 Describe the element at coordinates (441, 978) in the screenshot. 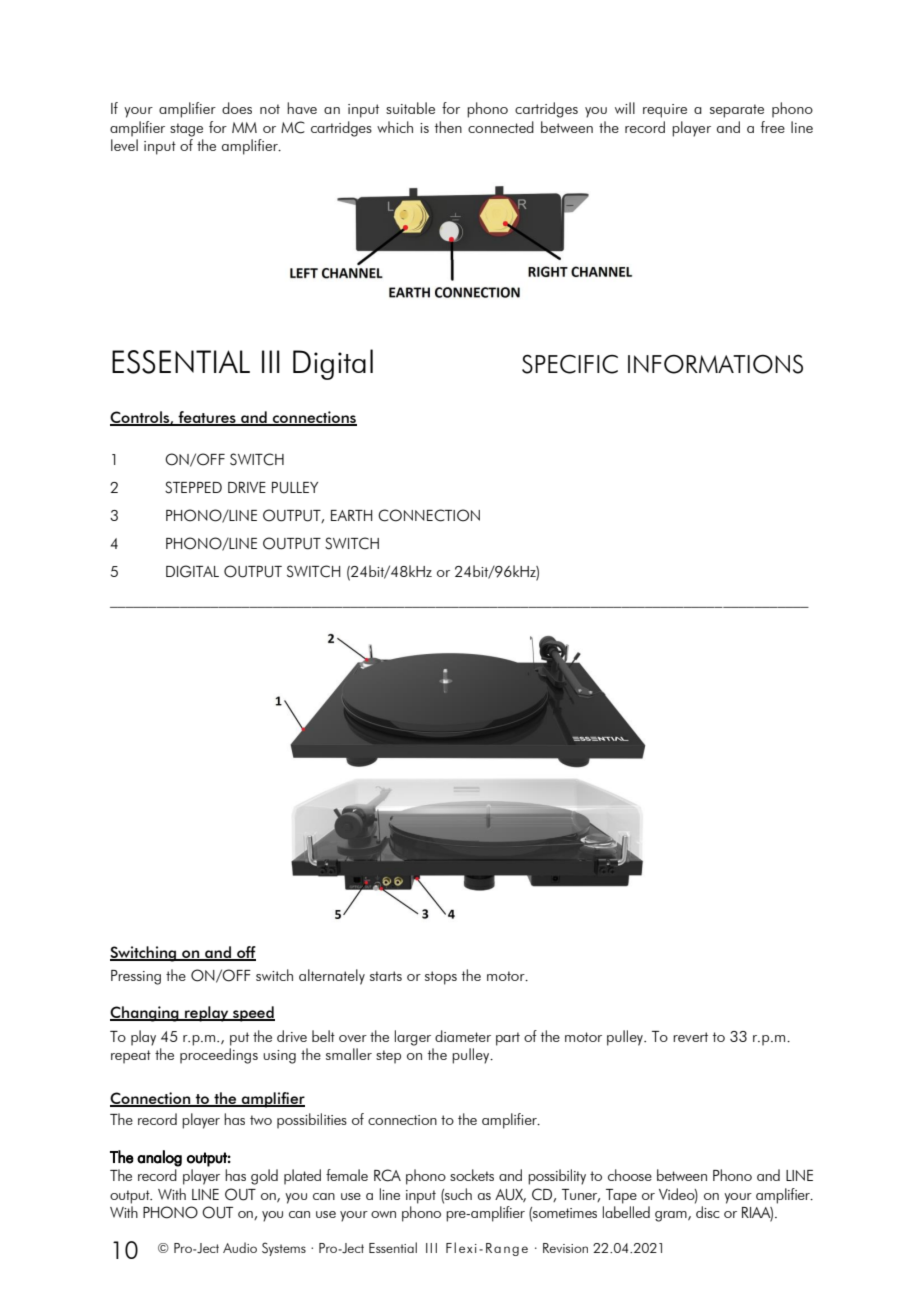

I see `stops` at that location.
